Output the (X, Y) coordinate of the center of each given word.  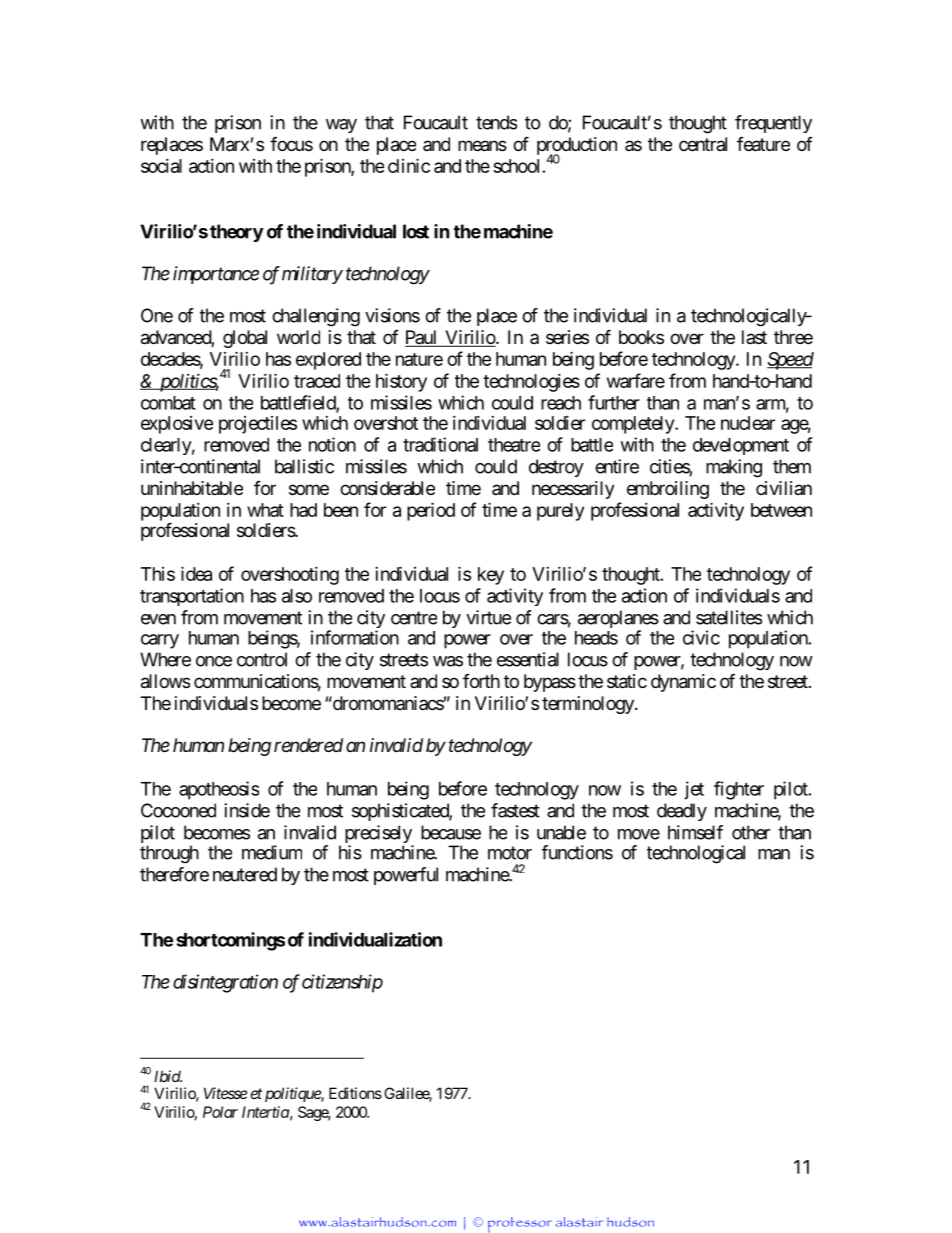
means (482, 146)
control (262, 659)
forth (481, 681)
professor (520, 1225)
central (703, 144)
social (161, 166)
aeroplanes (618, 620)
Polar (220, 1112)
